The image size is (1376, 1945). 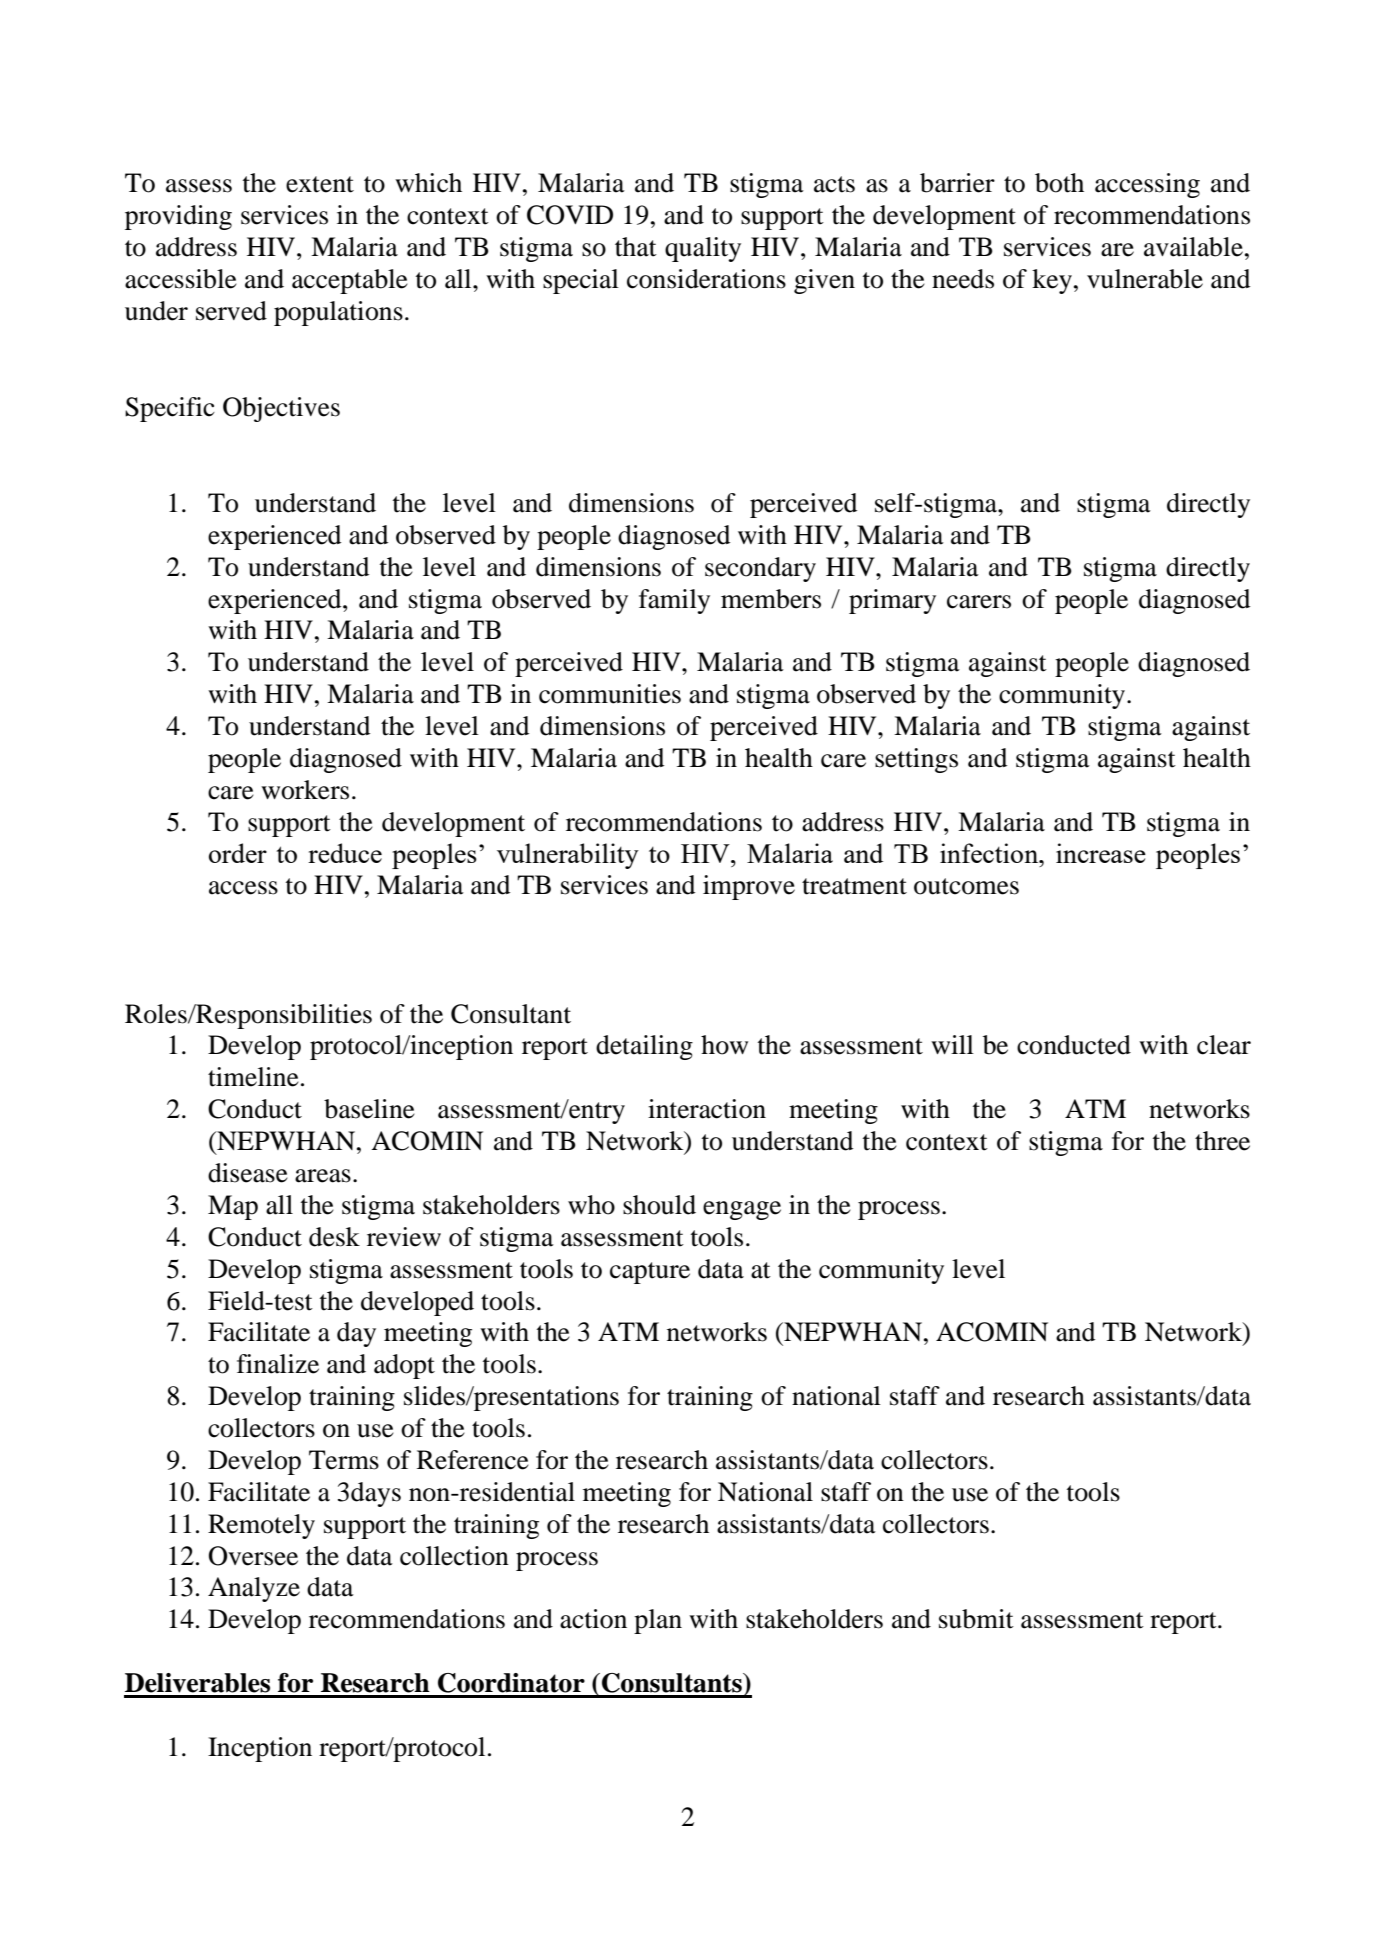 I want to click on plan, so click(x=658, y=1621).
